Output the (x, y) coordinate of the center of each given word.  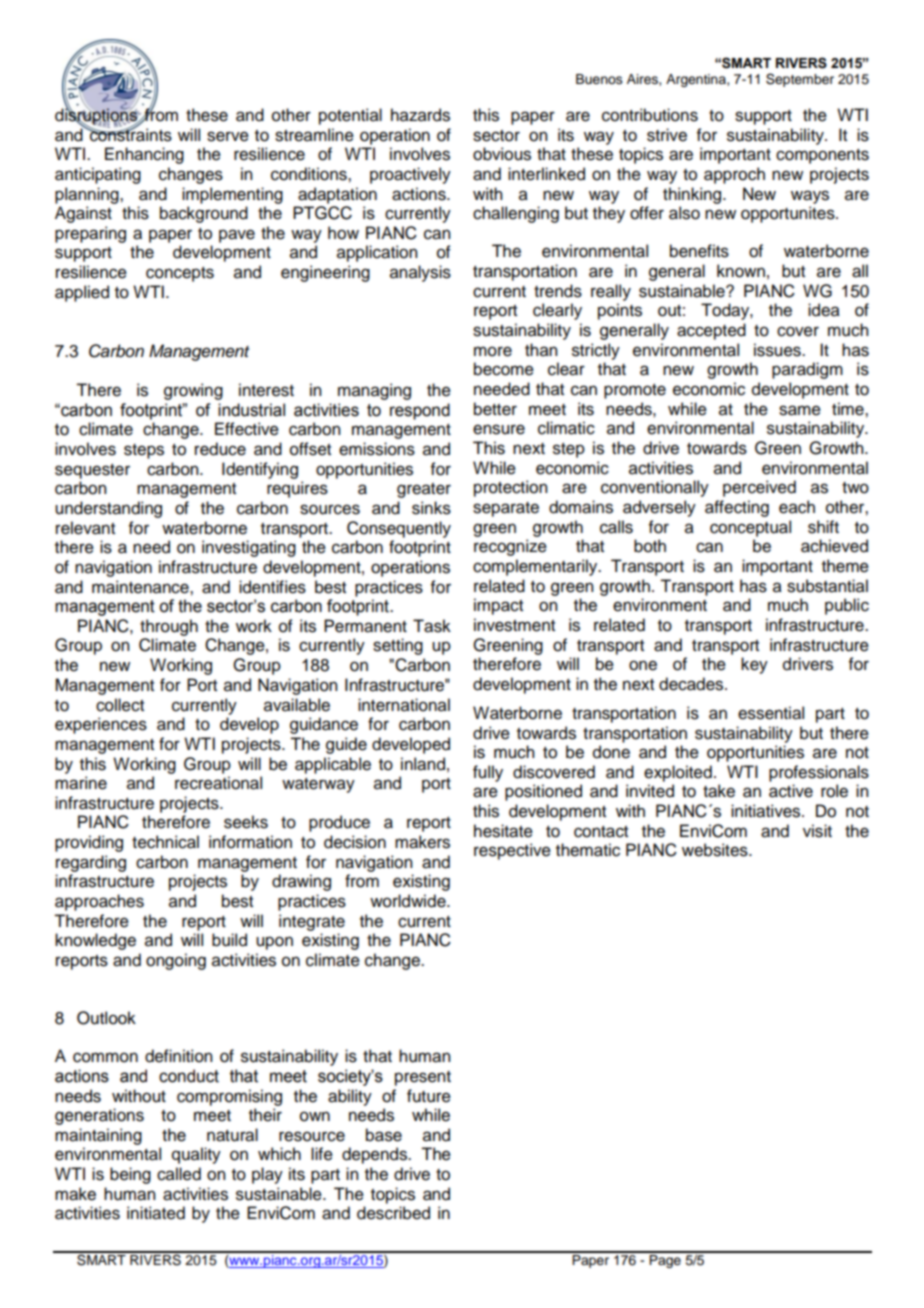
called (179, 1174)
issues (778, 350)
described (393, 1213)
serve (228, 136)
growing (193, 391)
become (504, 369)
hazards (420, 115)
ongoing (176, 961)
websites (716, 850)
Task (432, 626)
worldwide (409, 901)
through (169, 627)
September (800, 80)
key (754, 665)
